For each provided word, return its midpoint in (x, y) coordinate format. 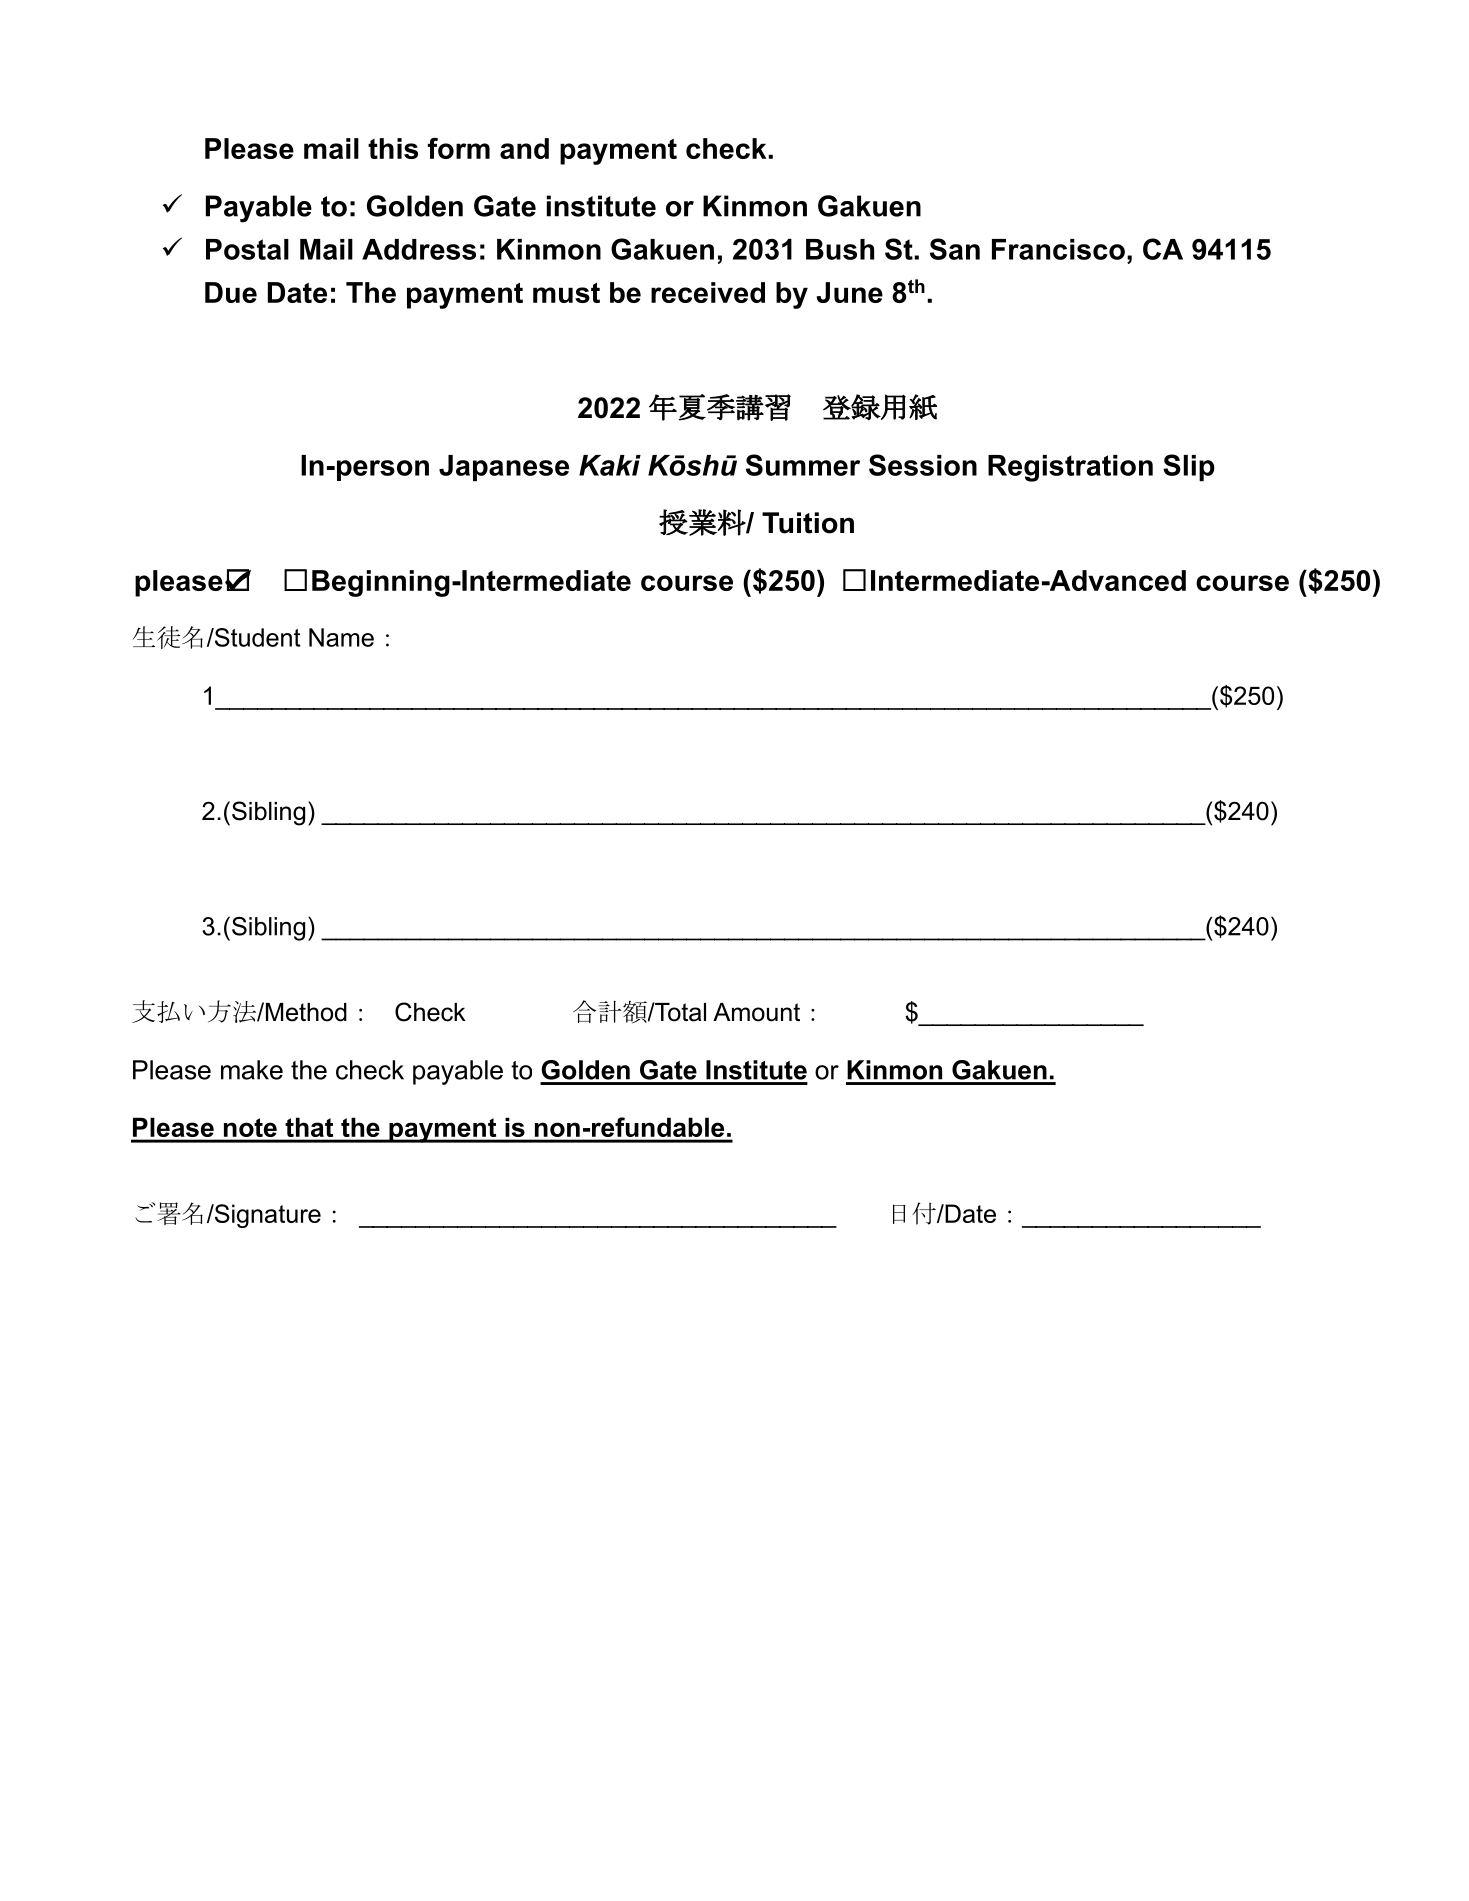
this (393, 148)
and (524, 148)
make (252, 1070)
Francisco (1058, 249)
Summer (803, 465)
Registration (1070, 468)
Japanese (504, 468)
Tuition (808, 523)
